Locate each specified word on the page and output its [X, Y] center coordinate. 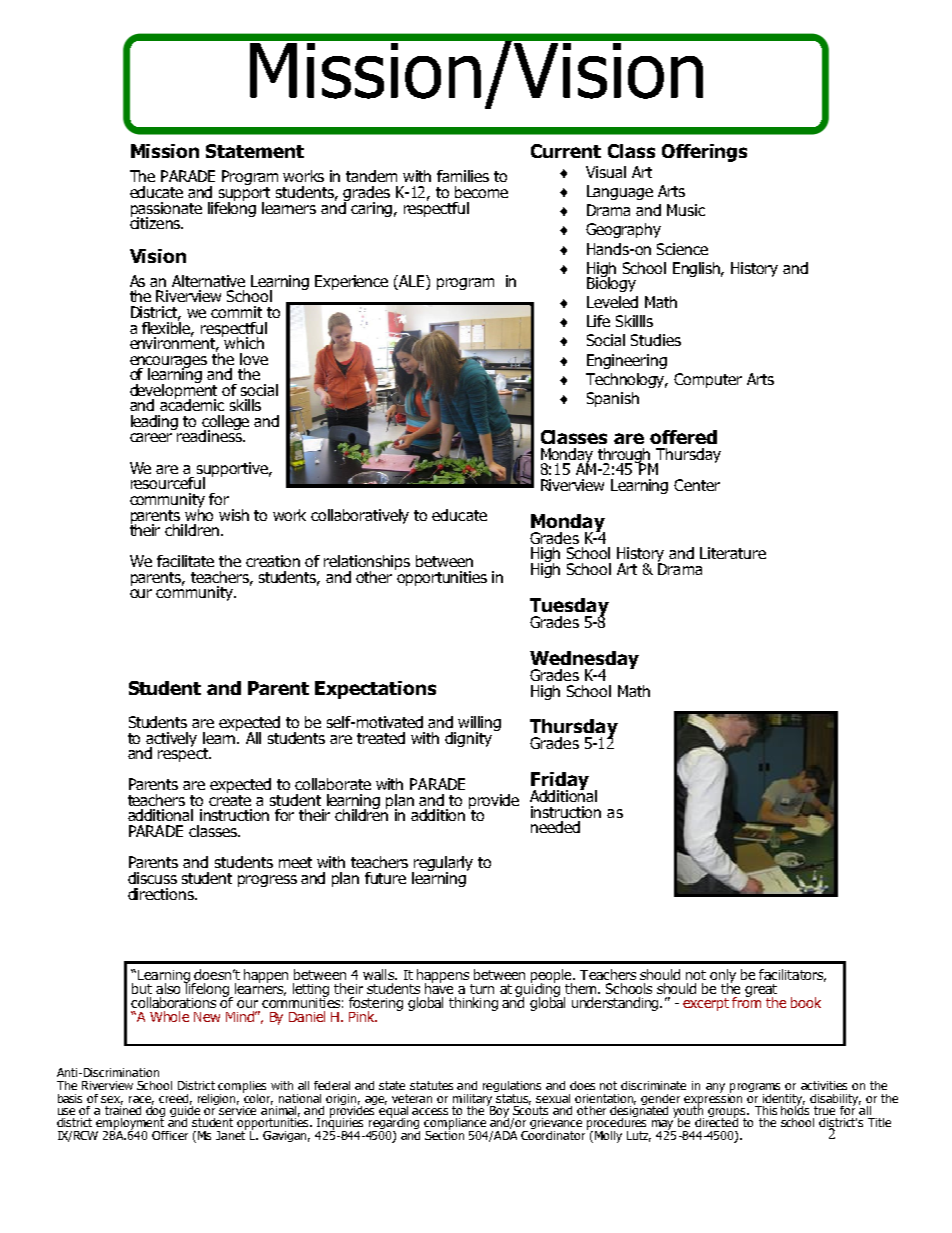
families [463, 176]
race [141, 1100]
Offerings [704, 153]
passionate [166, 210]
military [474, 1099]
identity [783, 1100]
